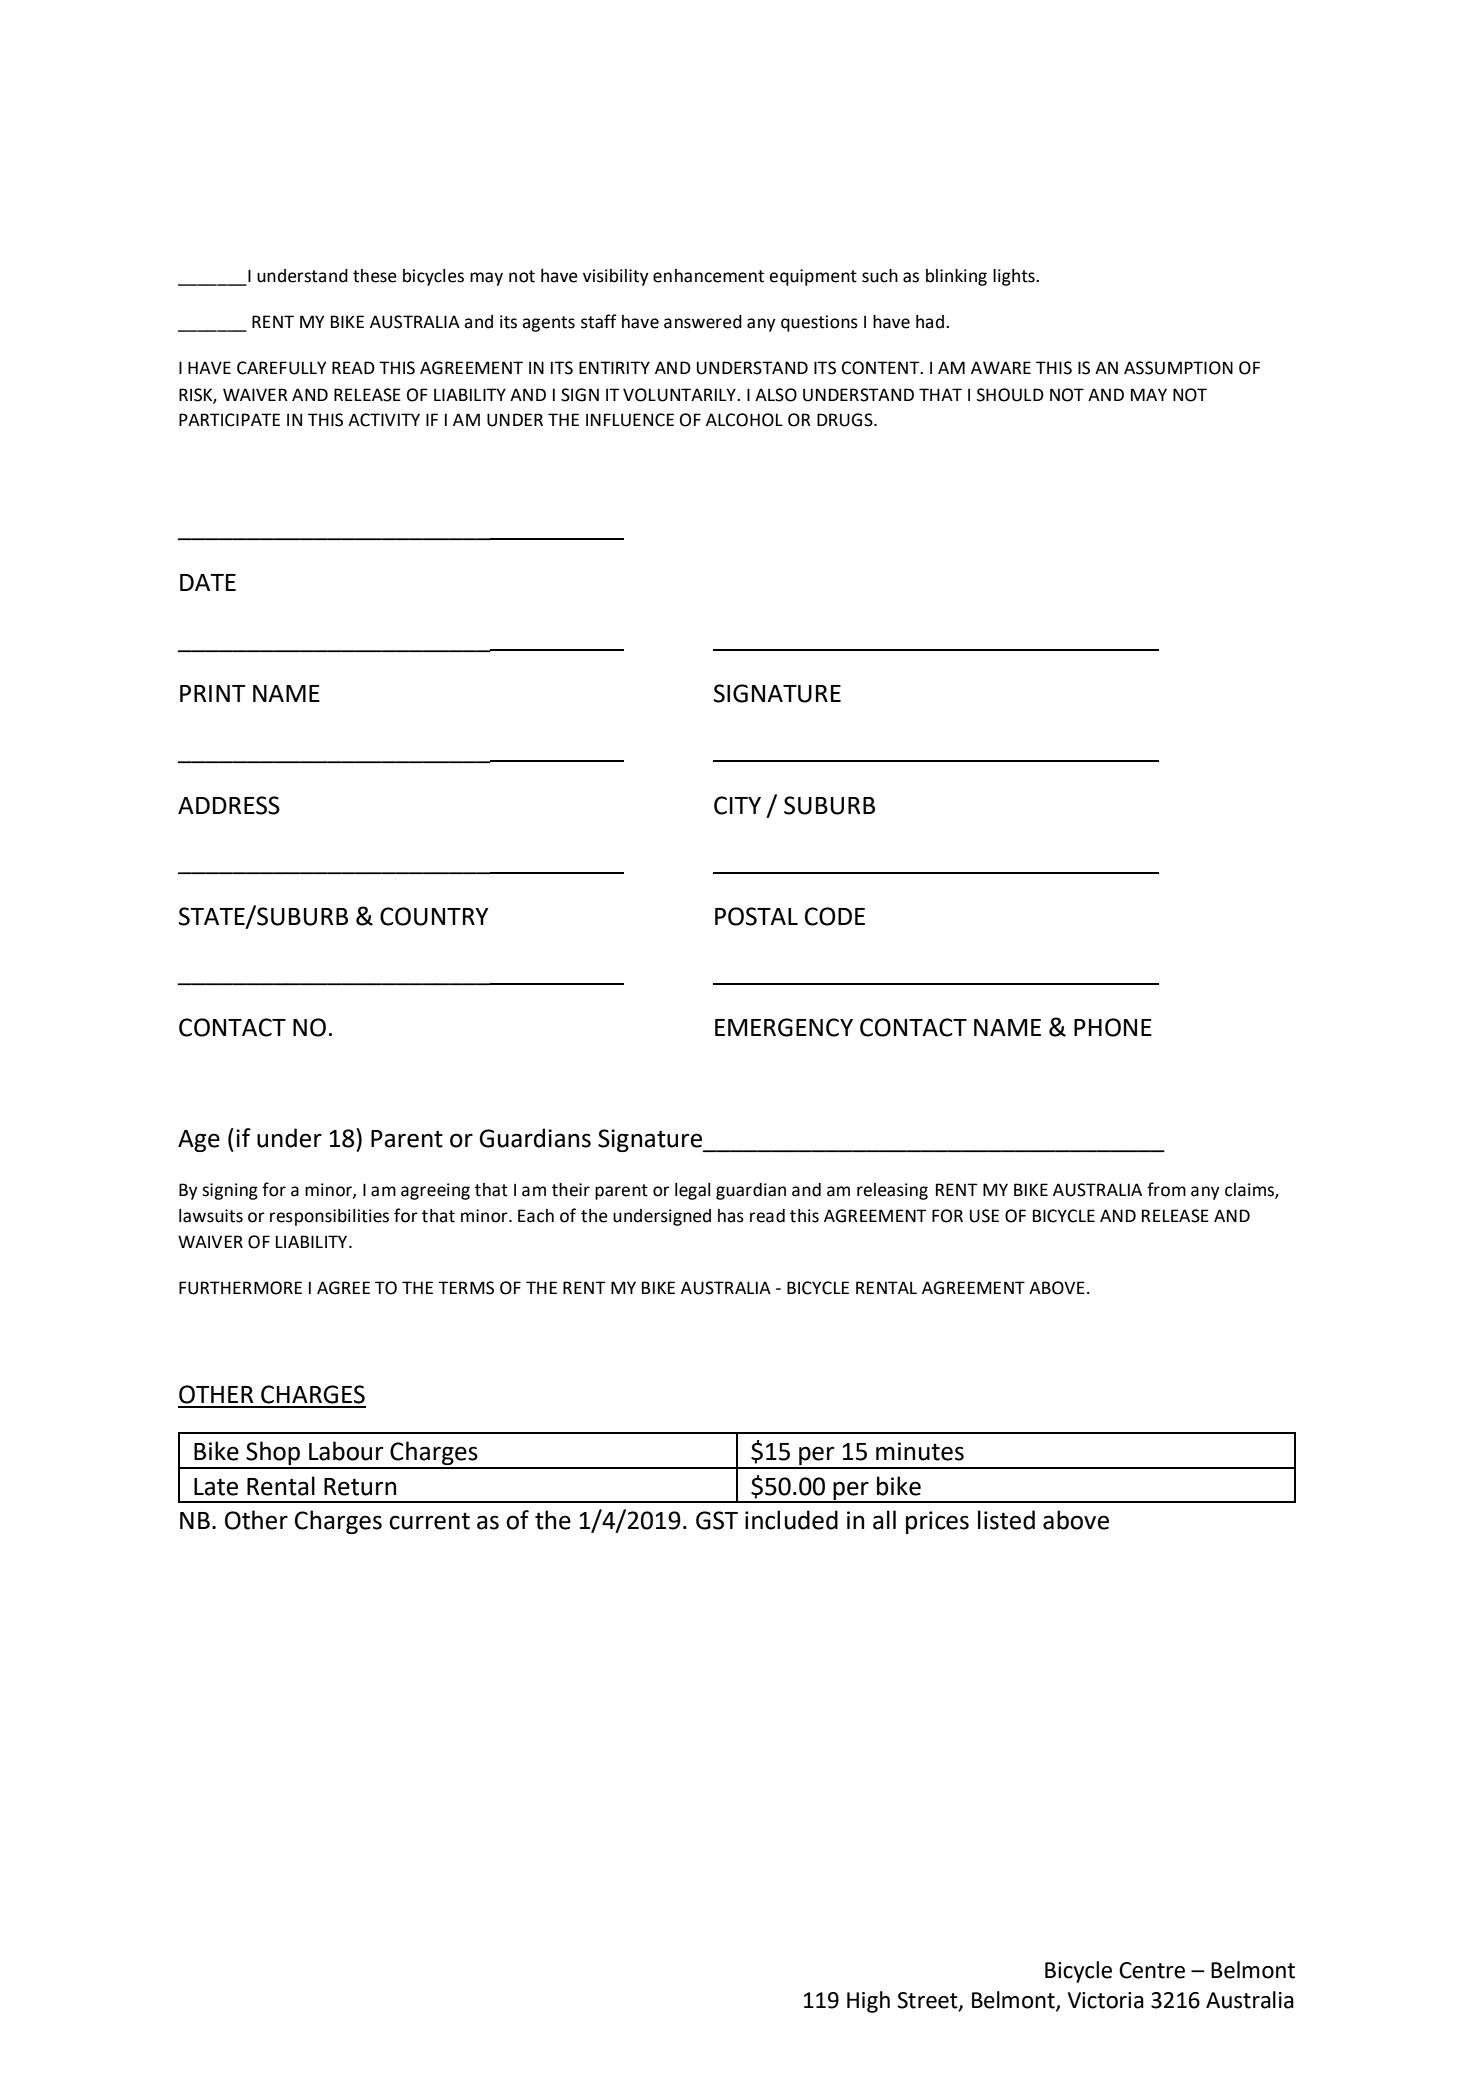 The image size is (1473, 2084). Describe the element at coordinates (717, 1520) in the document. I see `GST` at that location.
